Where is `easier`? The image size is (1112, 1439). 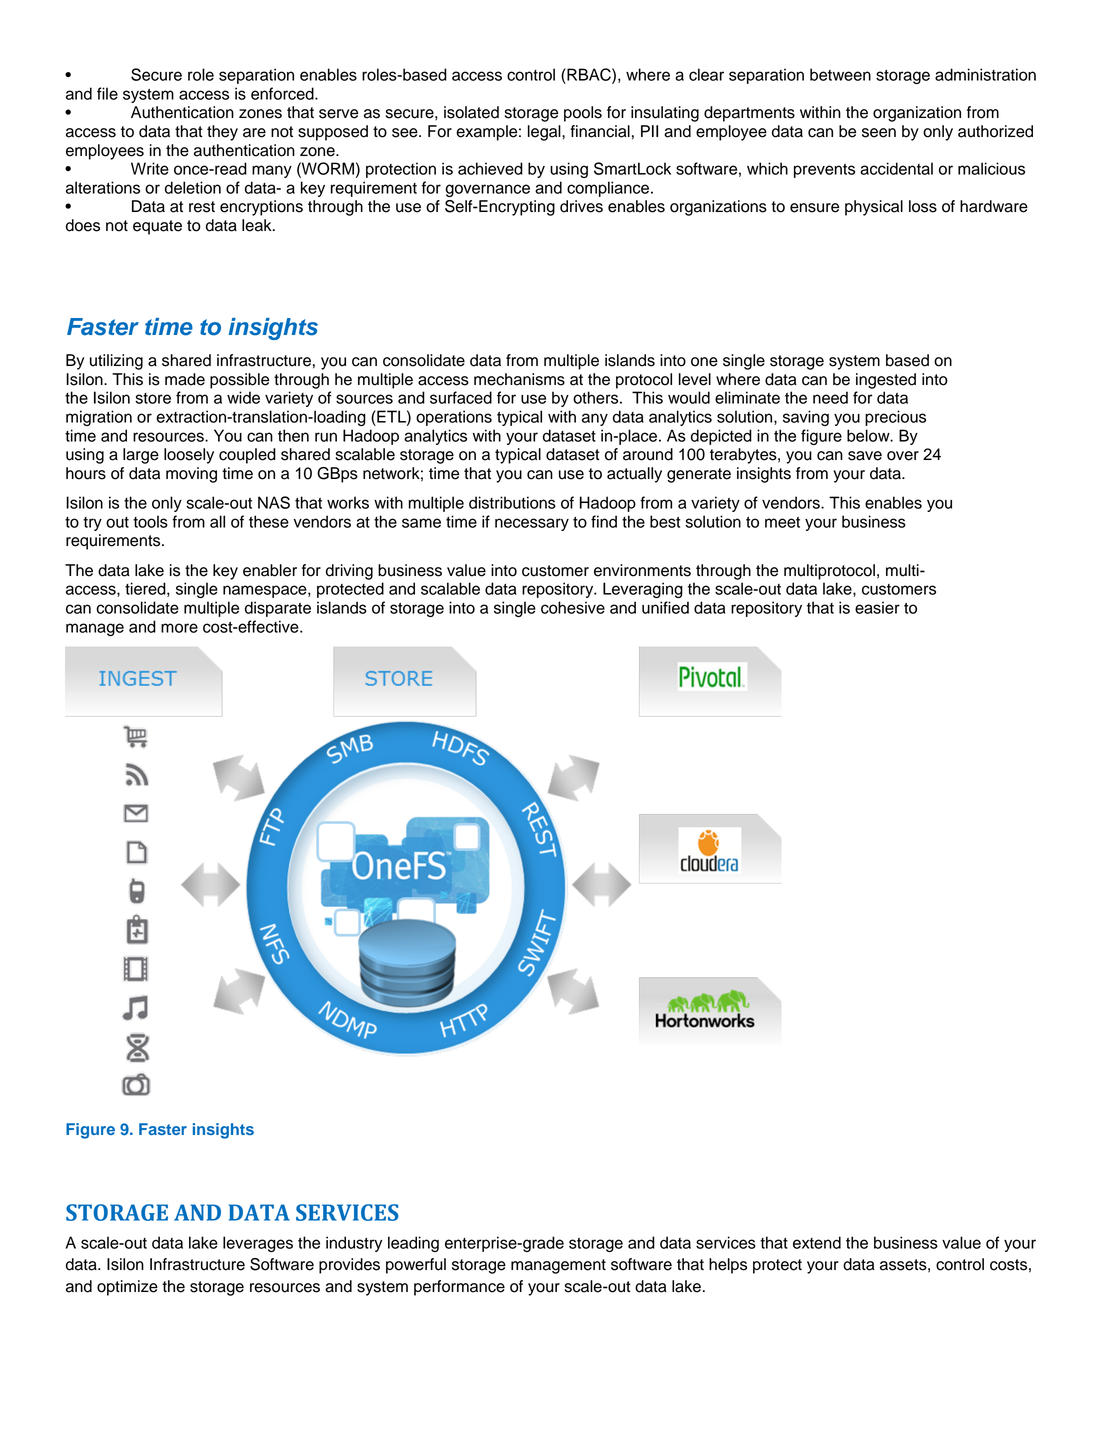
easier is located at coordinates (877, 607).
